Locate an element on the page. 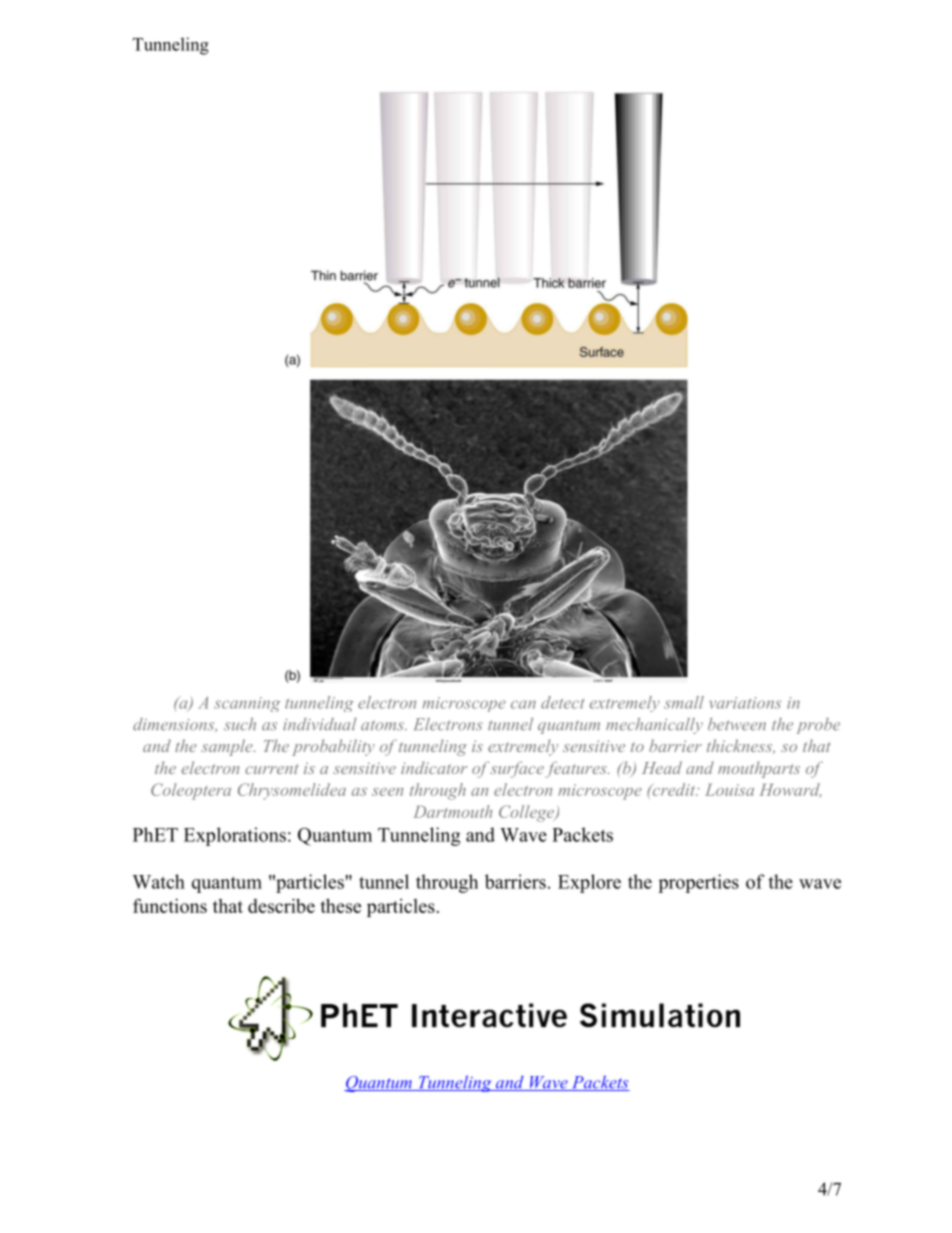 The width and height of the document is (952, 1233). variations is located at coordinates (745, 703).
